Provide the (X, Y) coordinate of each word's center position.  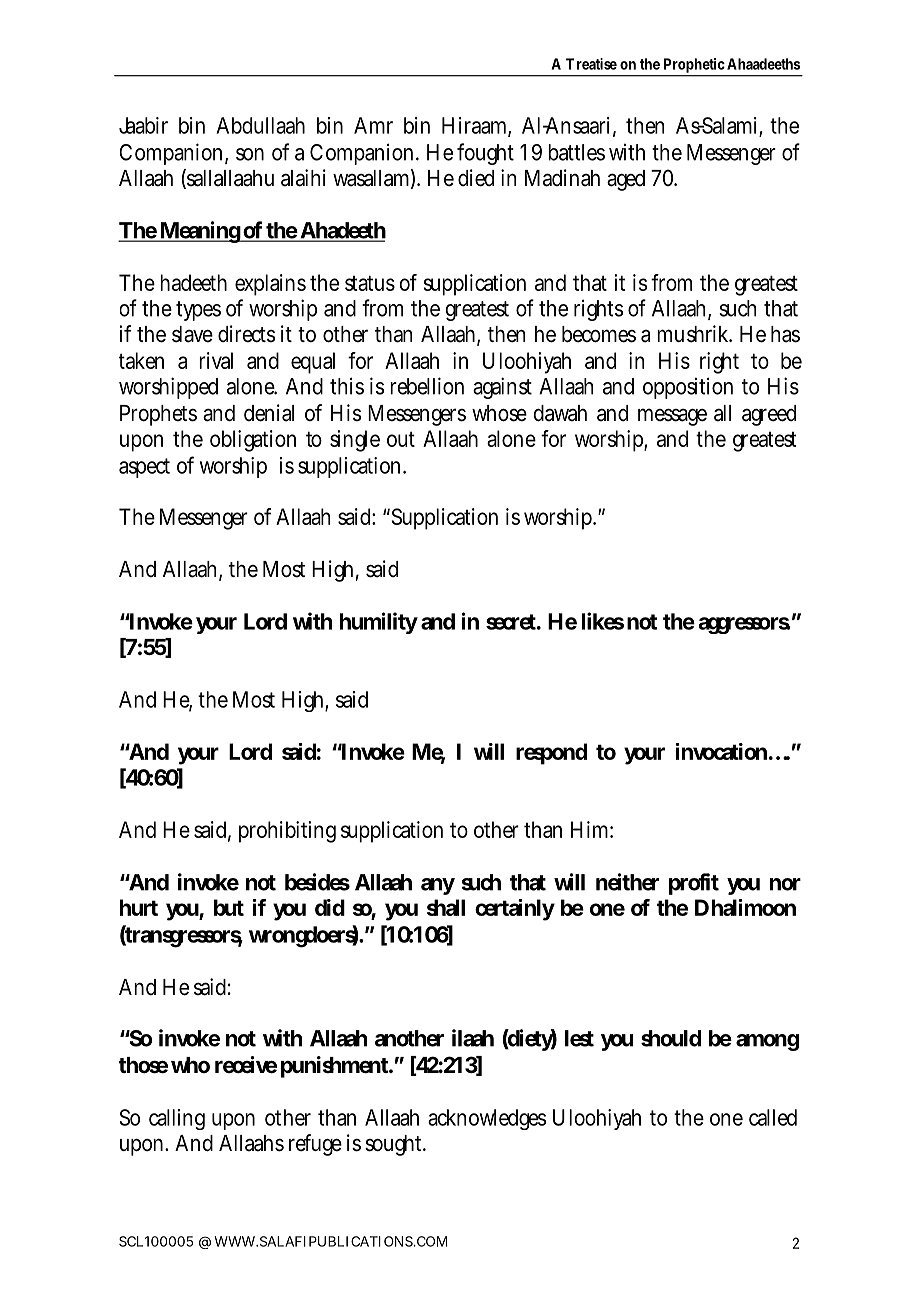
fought (485, 154)
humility (378, 623)
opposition (688, 388)
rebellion (427, 386)
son (250, 154)
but (229, 907)
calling (177, 1119)
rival (216, 360)
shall (446, 907)
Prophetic (693, 67)
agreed (769, 415)
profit (694, 884)
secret (511, 622)
